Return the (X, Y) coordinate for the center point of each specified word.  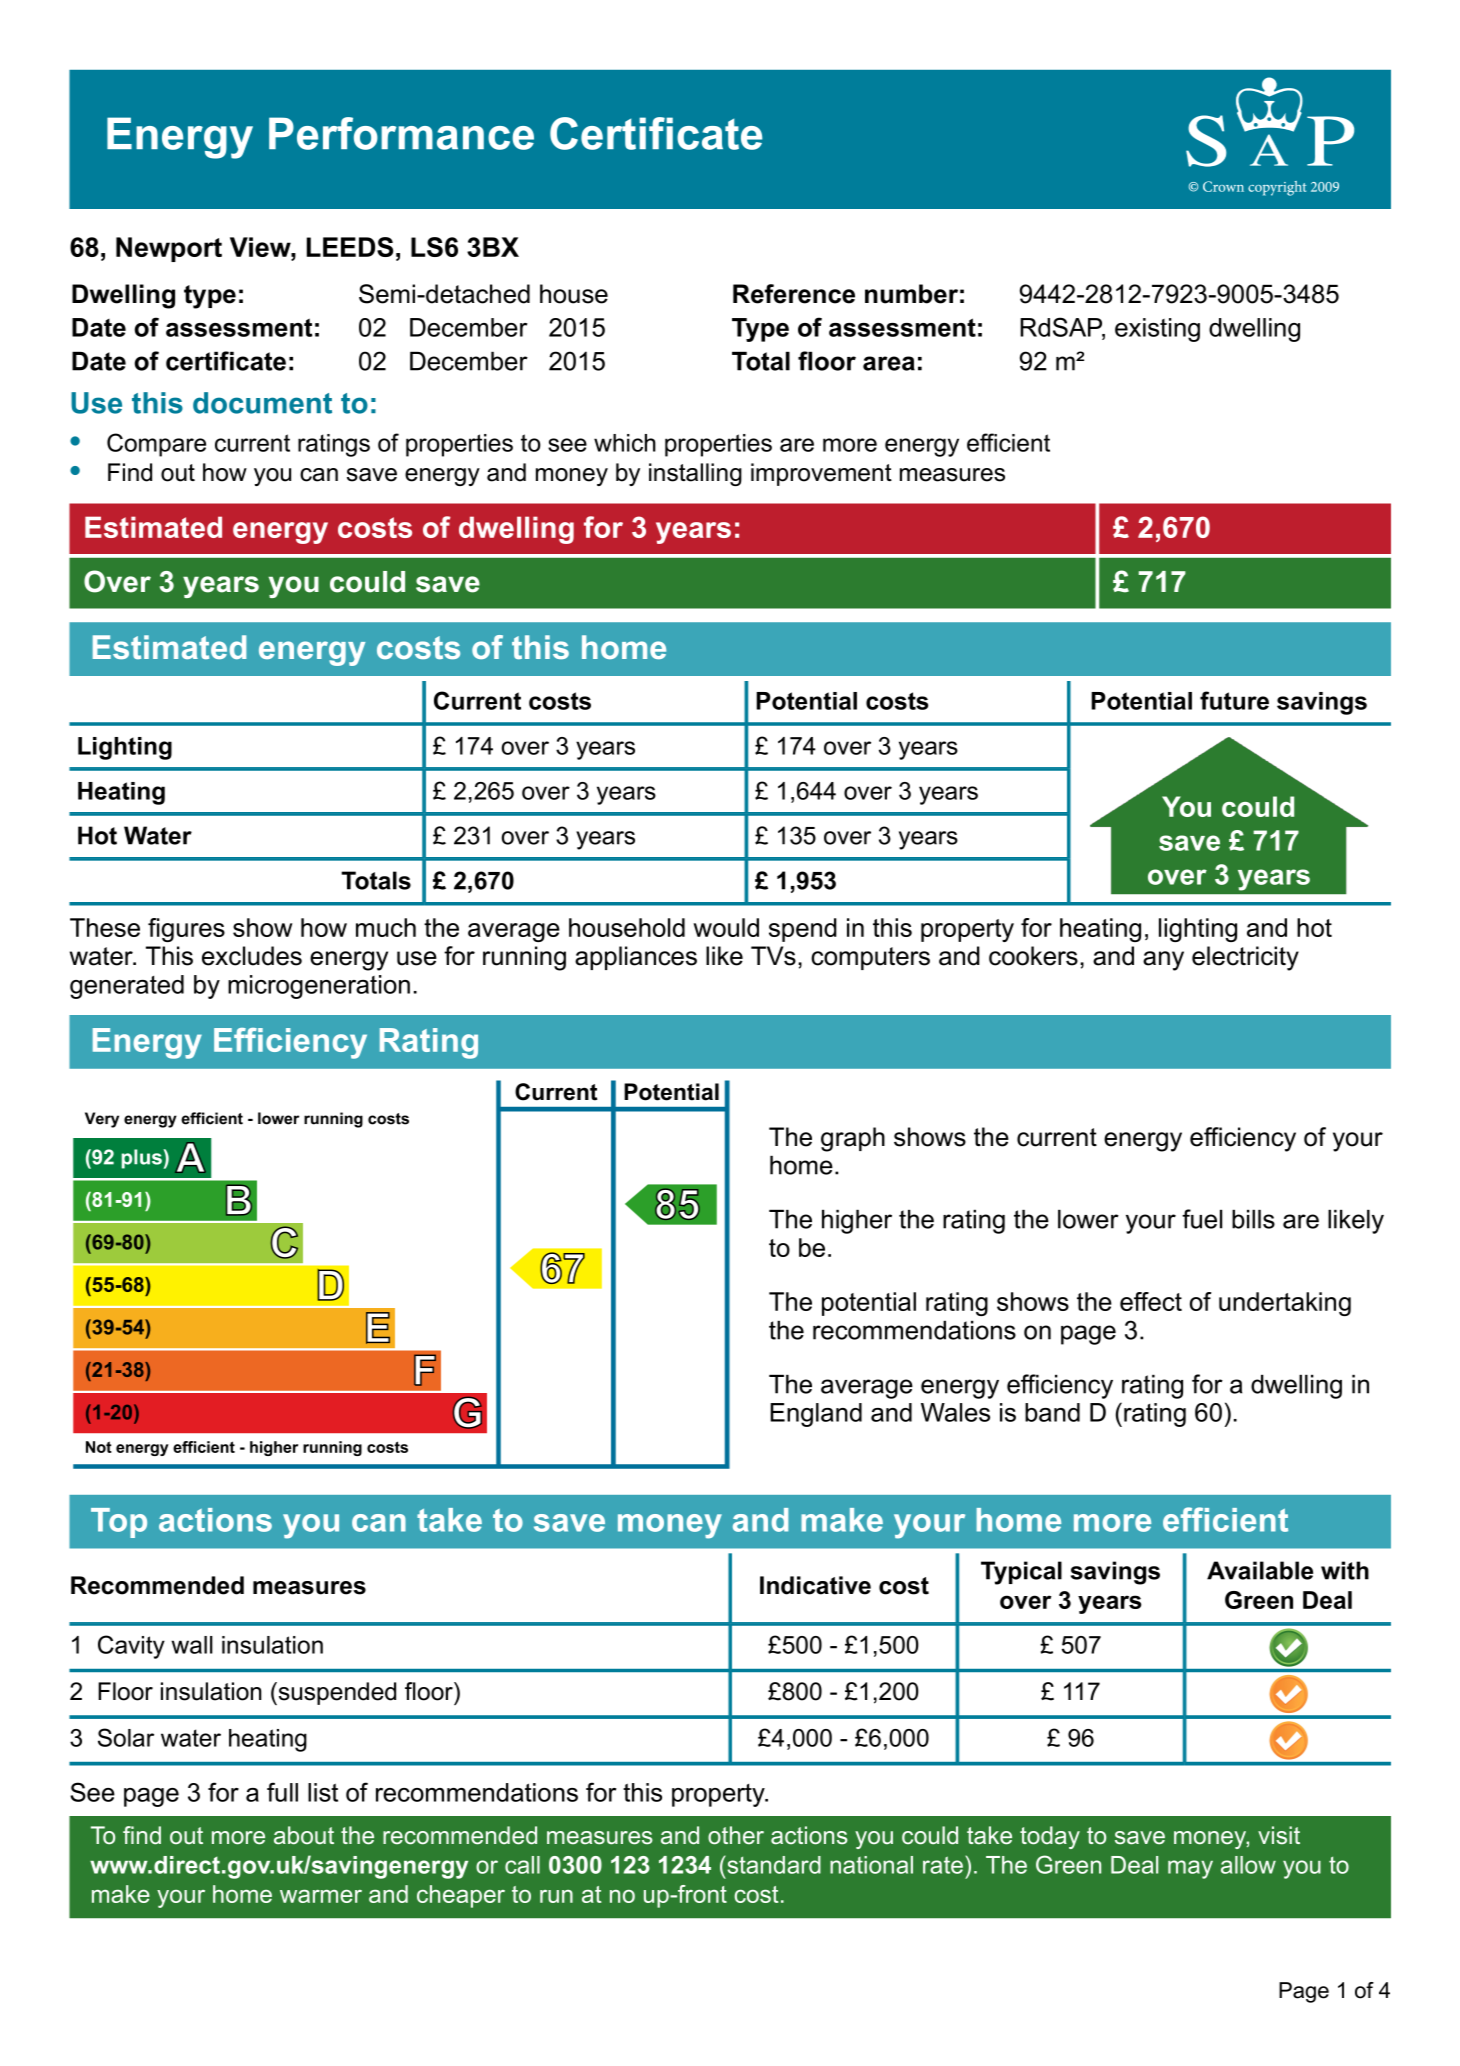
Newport (169, 249)
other (736, 1835)
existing (1157, 330)
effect (1151, 1301)
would (726, 927)
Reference (794, 294)
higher (857, 1221)
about (304, 1835)
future (1234, 700)
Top (119, 1523)
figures (186, 930)
